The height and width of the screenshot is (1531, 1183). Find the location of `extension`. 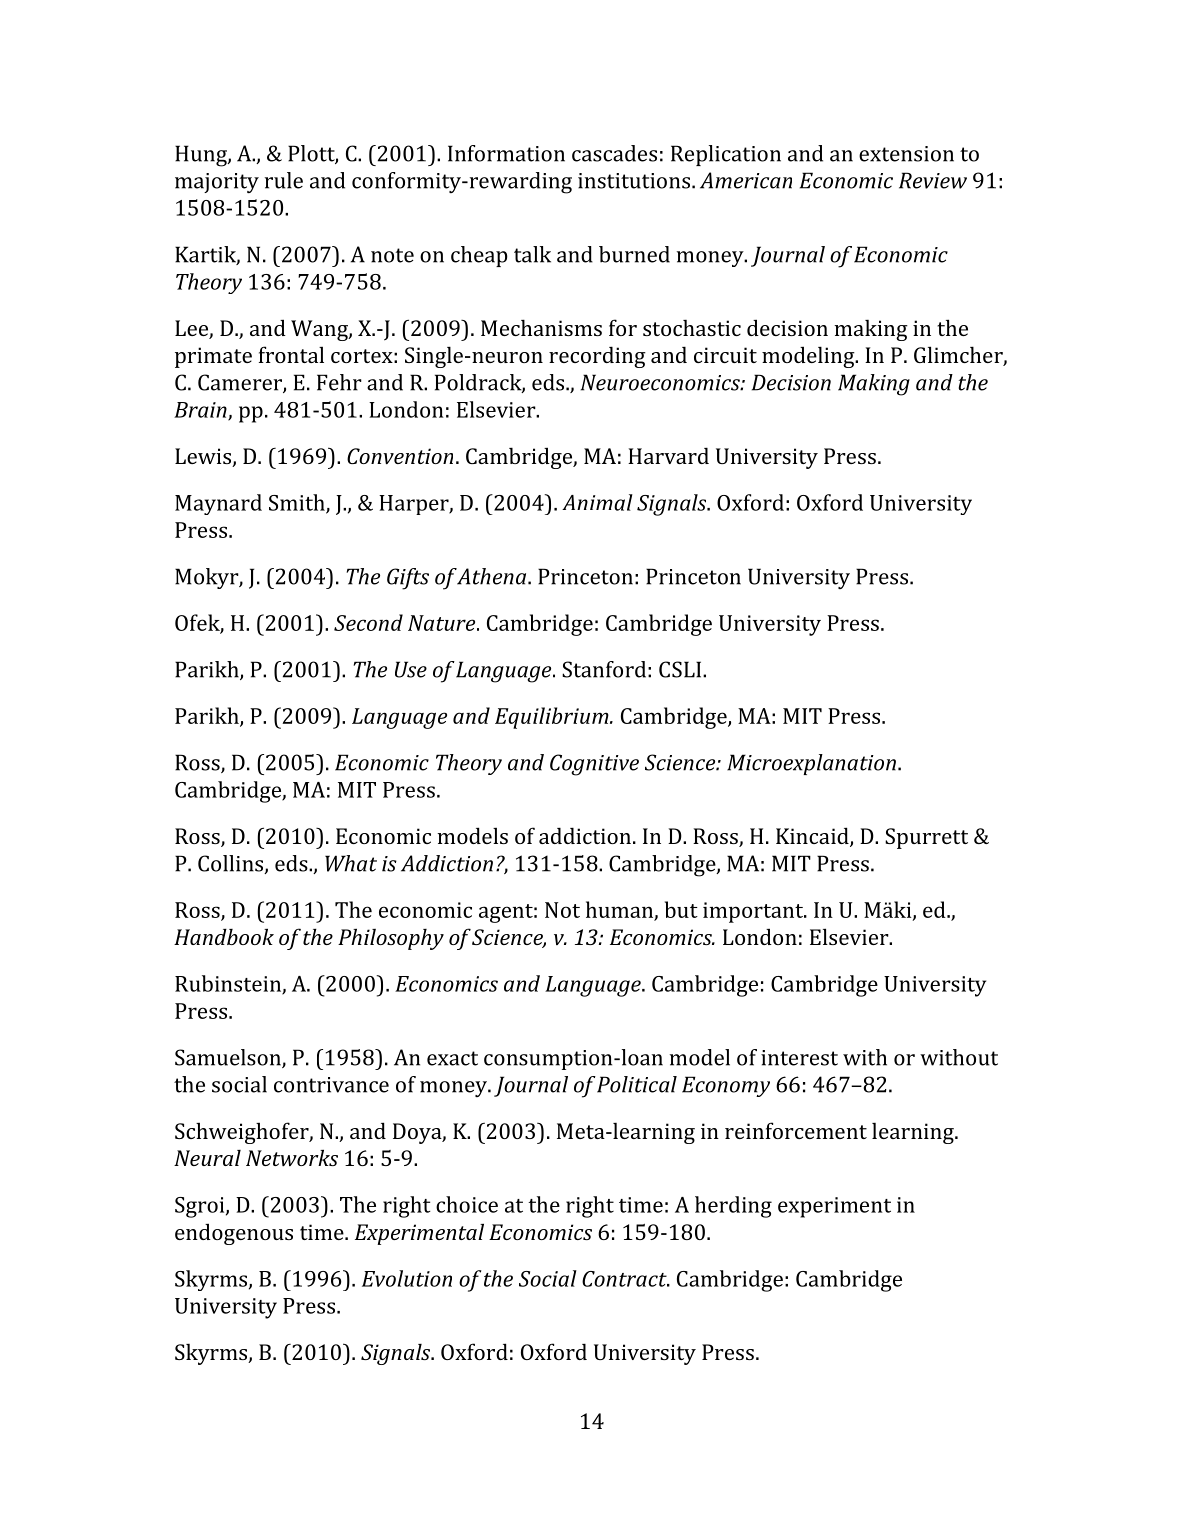

extension is located at coordinates (906, 154).
